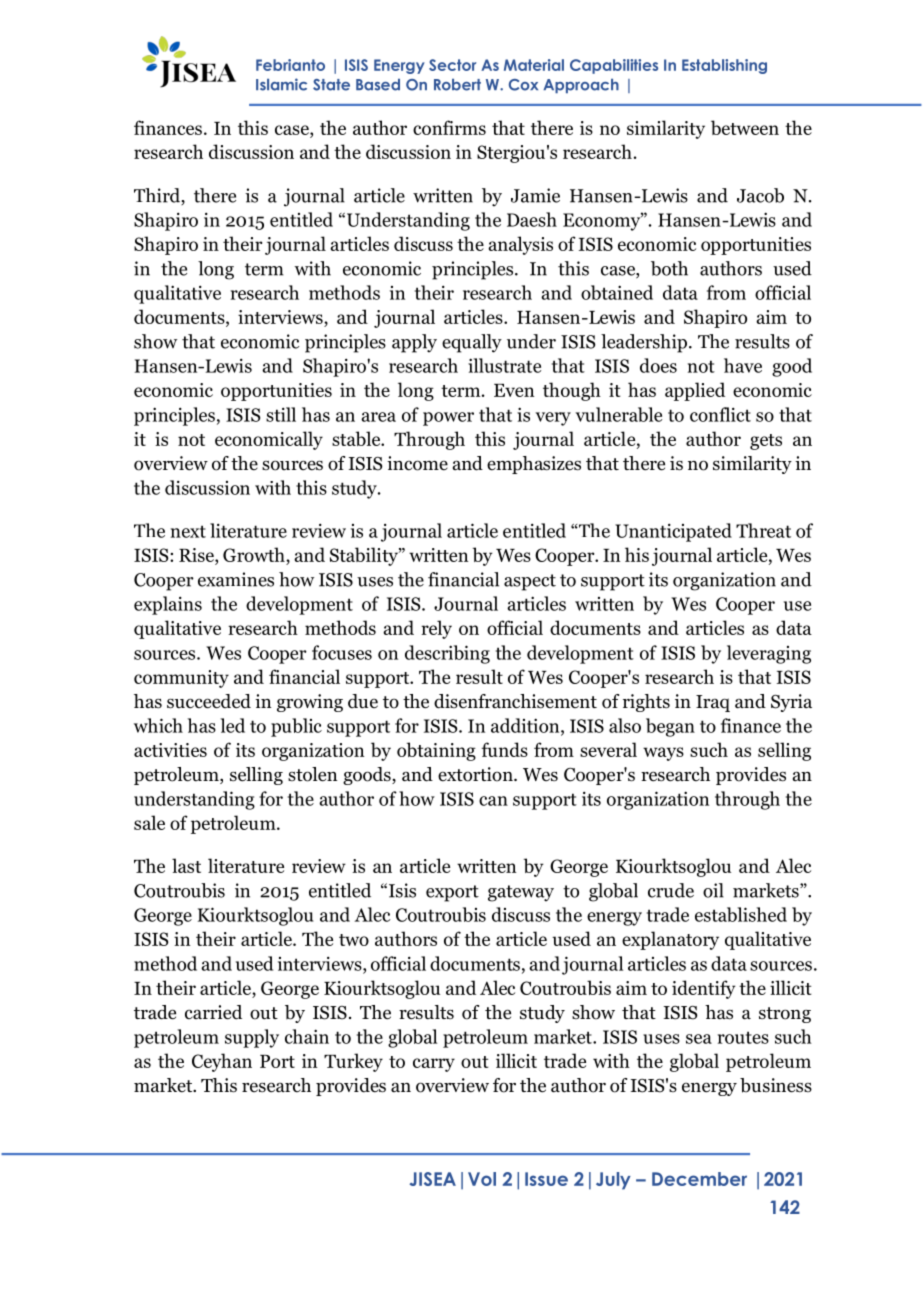 This image has height=1308, width=924. Describe the element at coordinates (504, 749) in the image. I see `funds` at that location.
